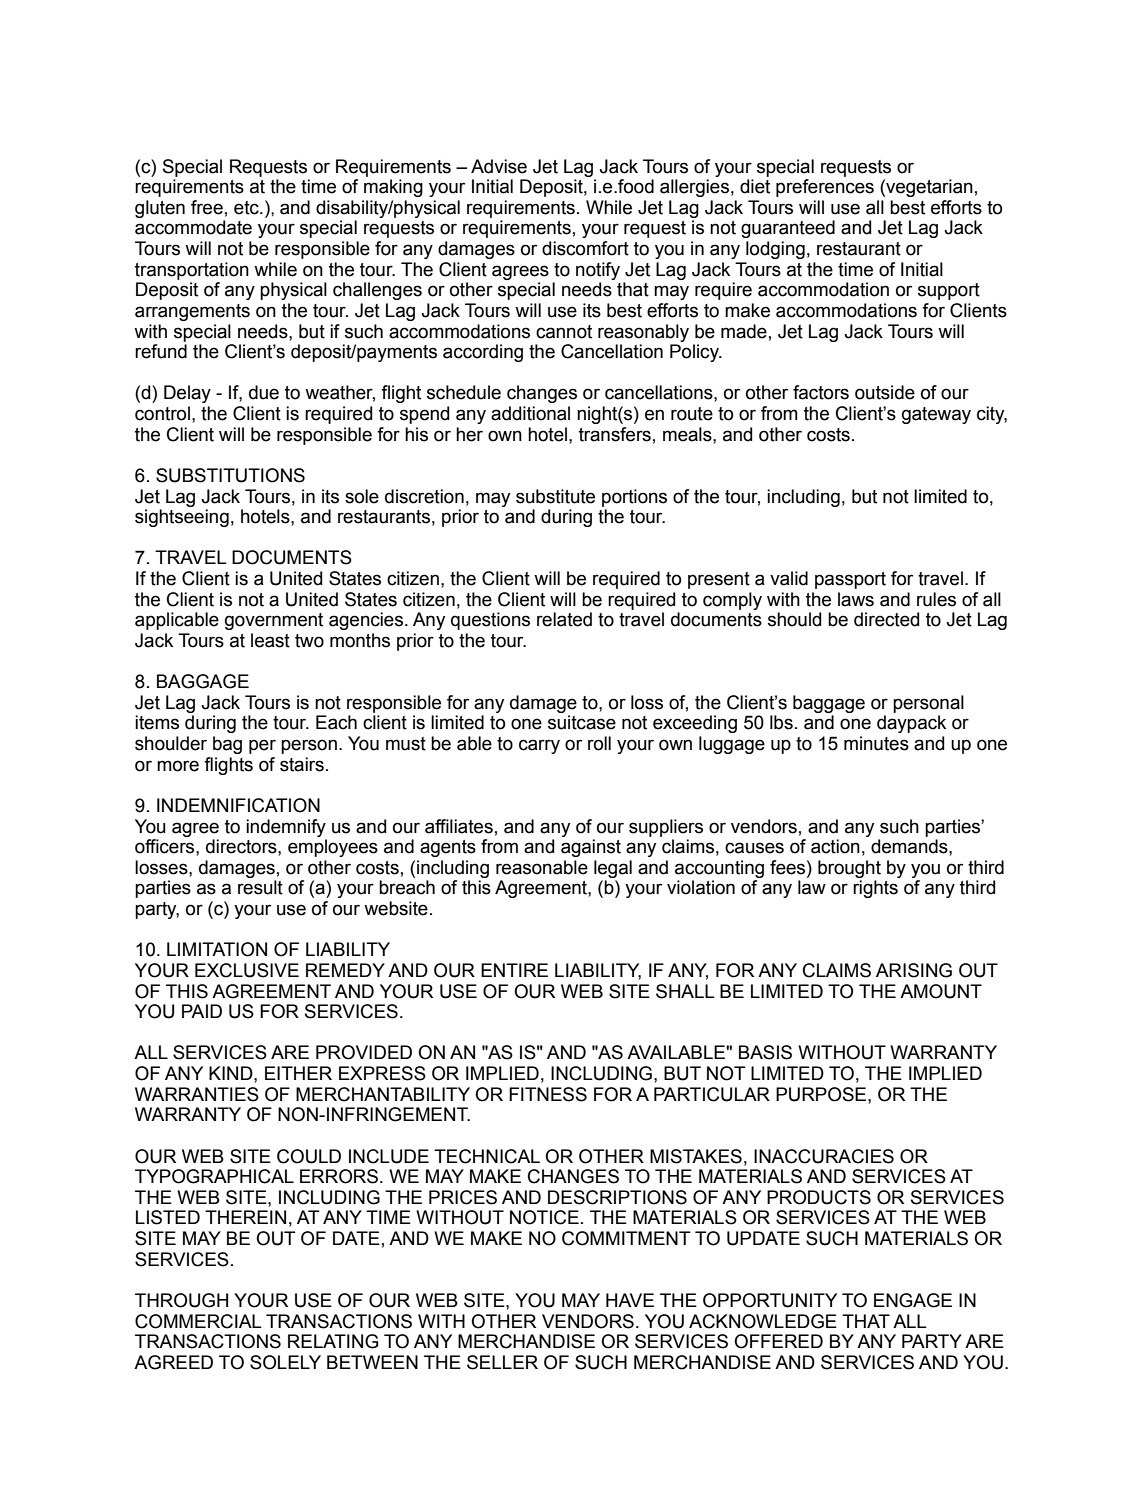 The image size is (1147, 1485). Describe the element at coordinates (198, 1321) in the document. I see `COMMERCIAL` at that location.
